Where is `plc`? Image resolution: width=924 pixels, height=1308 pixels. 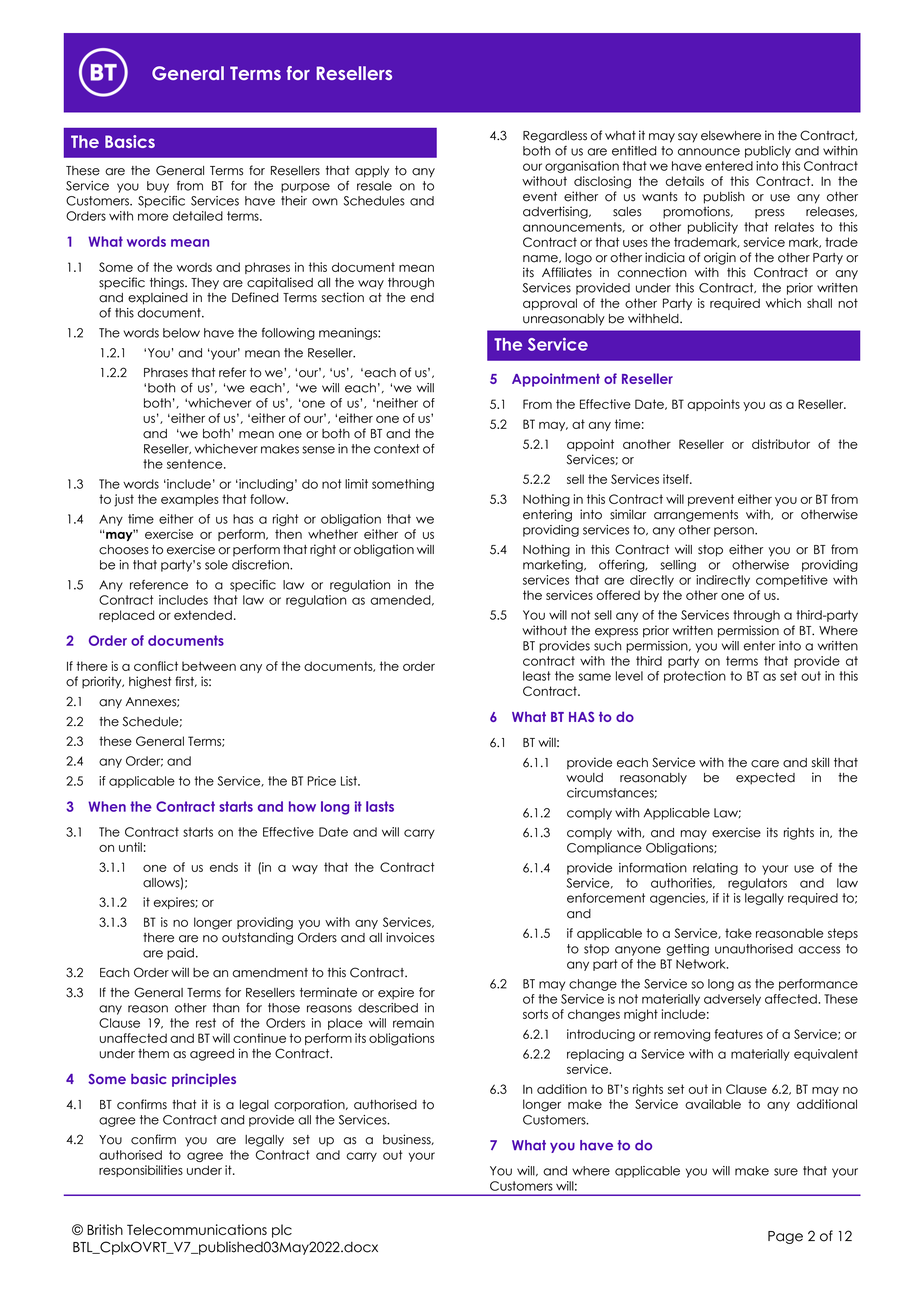 plc is located at coordinates (282, 1231).
